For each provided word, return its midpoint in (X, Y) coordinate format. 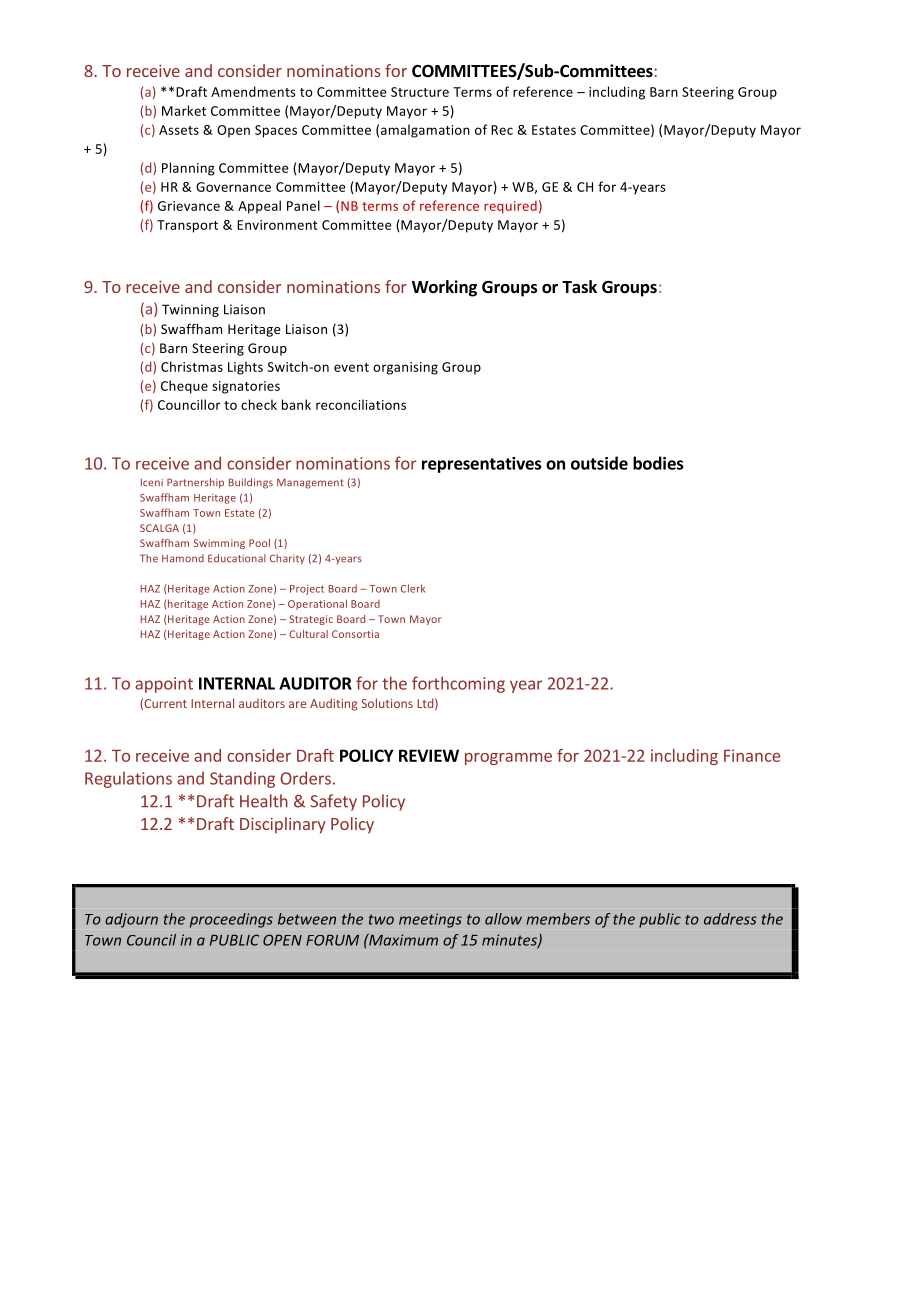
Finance (752, 755)
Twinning (190, 310)
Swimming (219, 544)
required (510, 207)
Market (184, 110)
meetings (430, 920)
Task (579, 287)
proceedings (231, 920)
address (730, 919)
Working (444, 288)
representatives (481, 465)
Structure (420, 92)
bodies (658, 463)
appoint (164, 685)
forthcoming (458, 684)
